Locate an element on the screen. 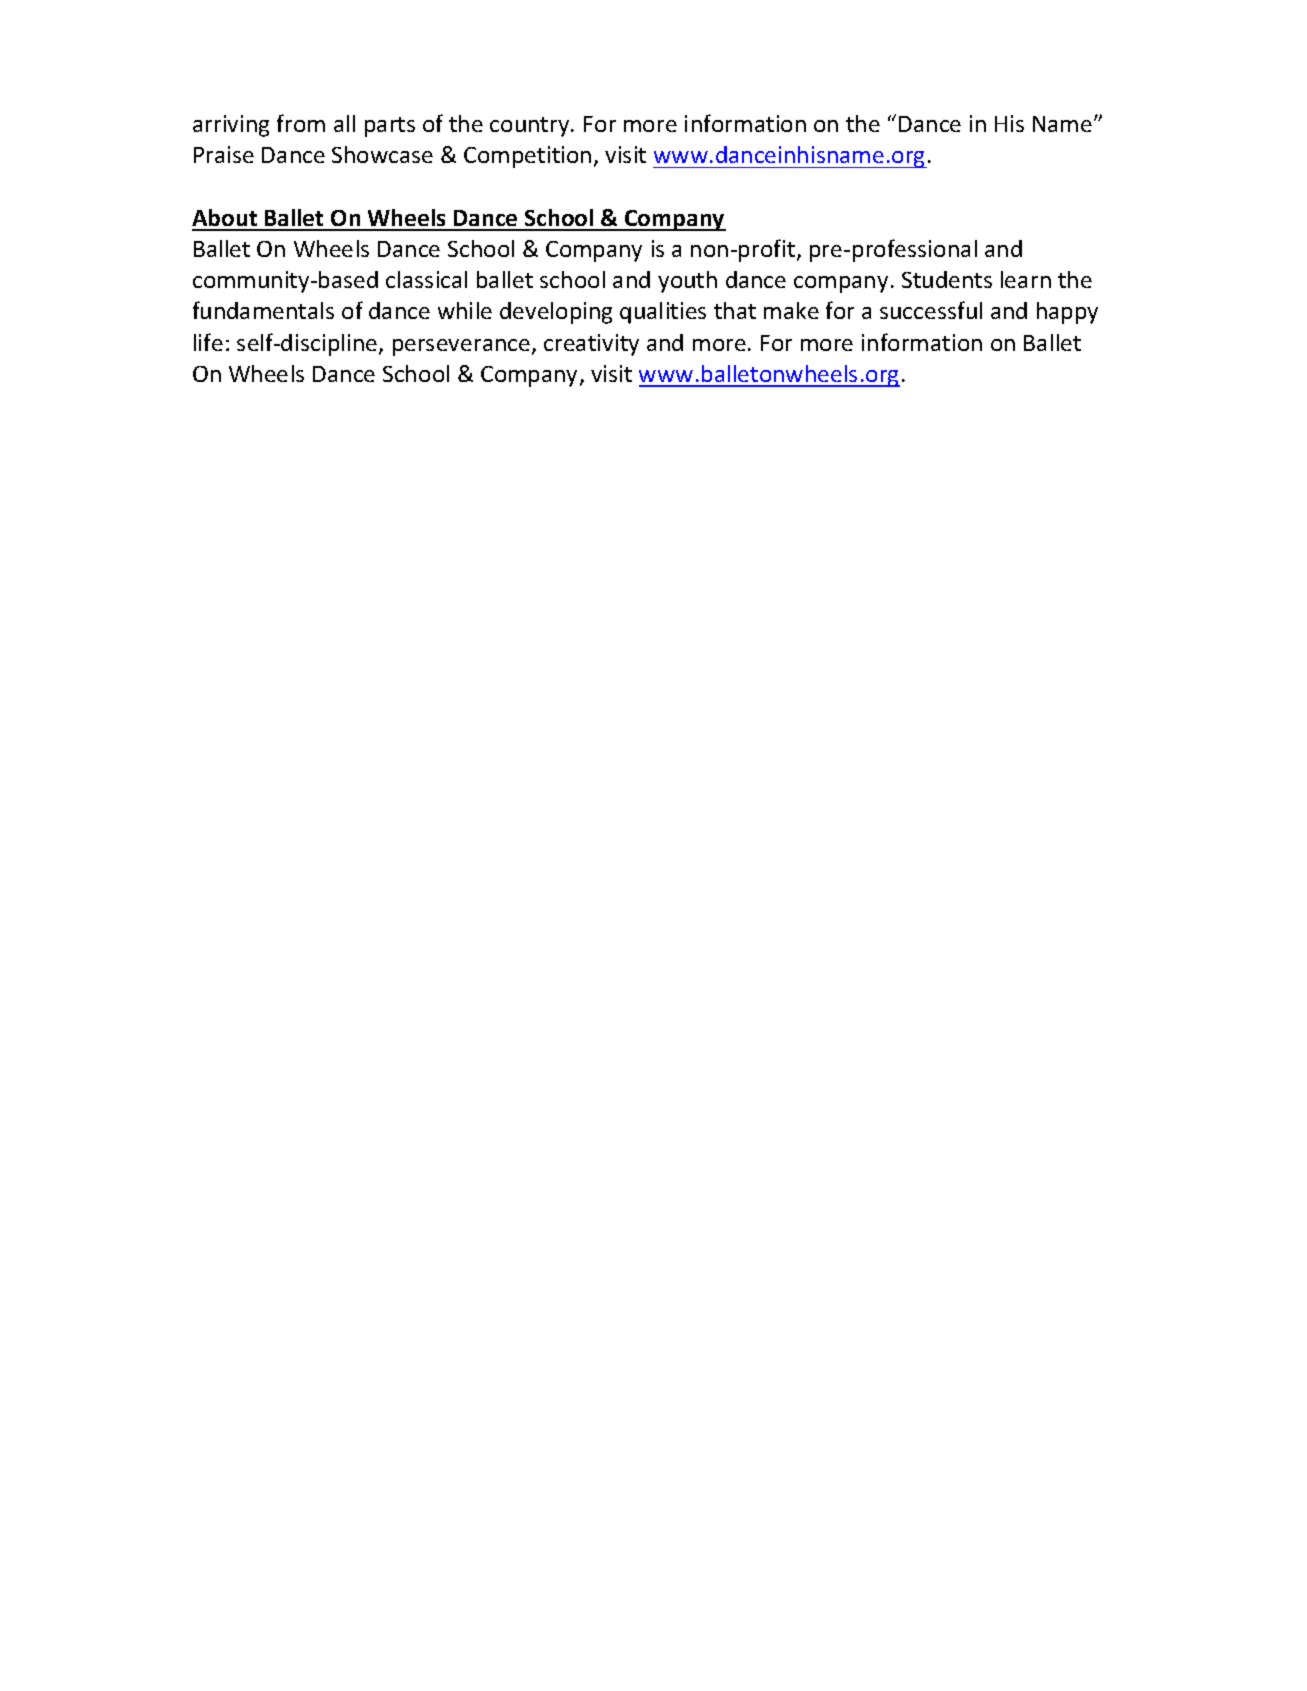  creativity is located at coordinates (591, 345).
